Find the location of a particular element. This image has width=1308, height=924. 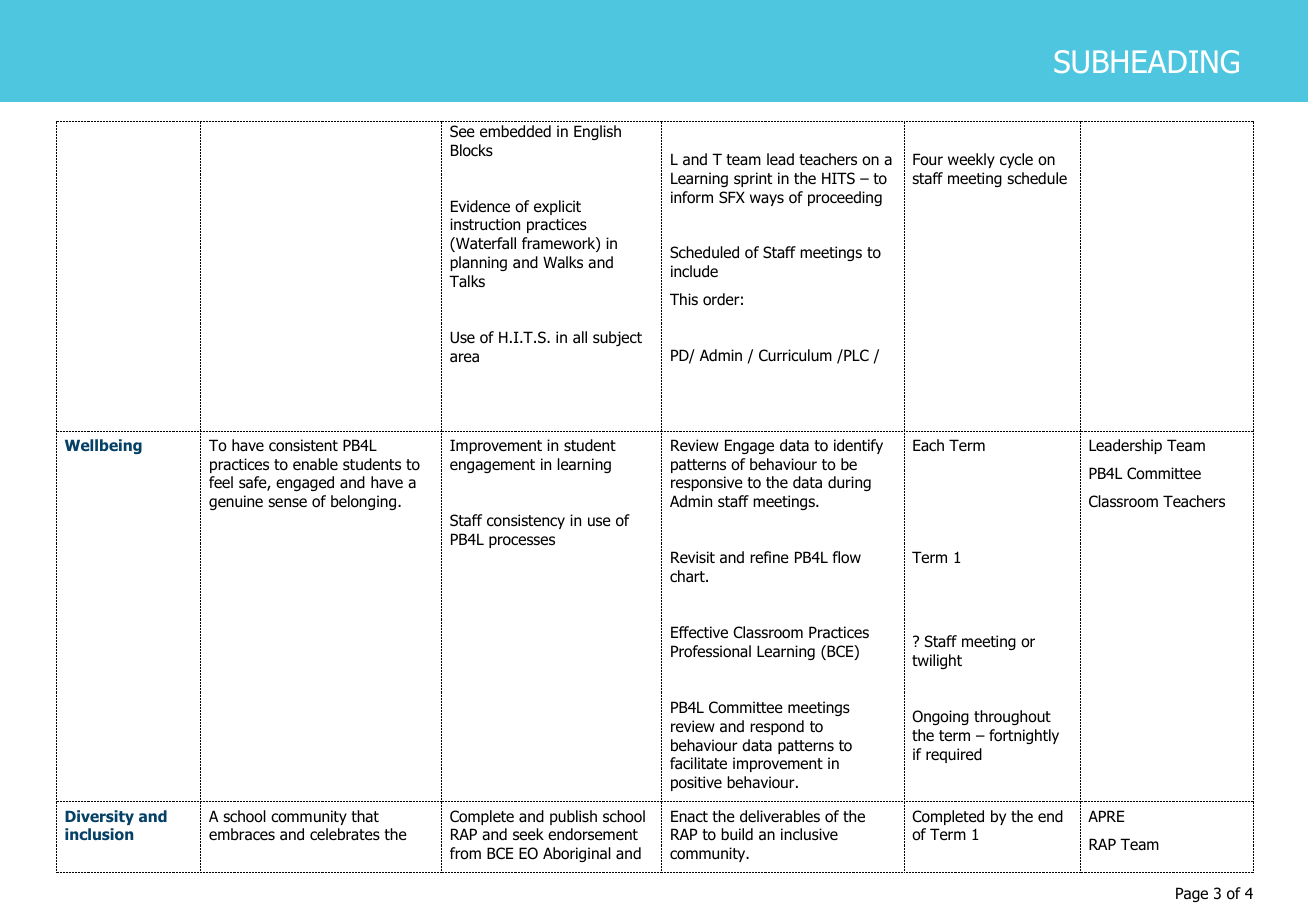

genuine is located at coordinates (236, 502).
